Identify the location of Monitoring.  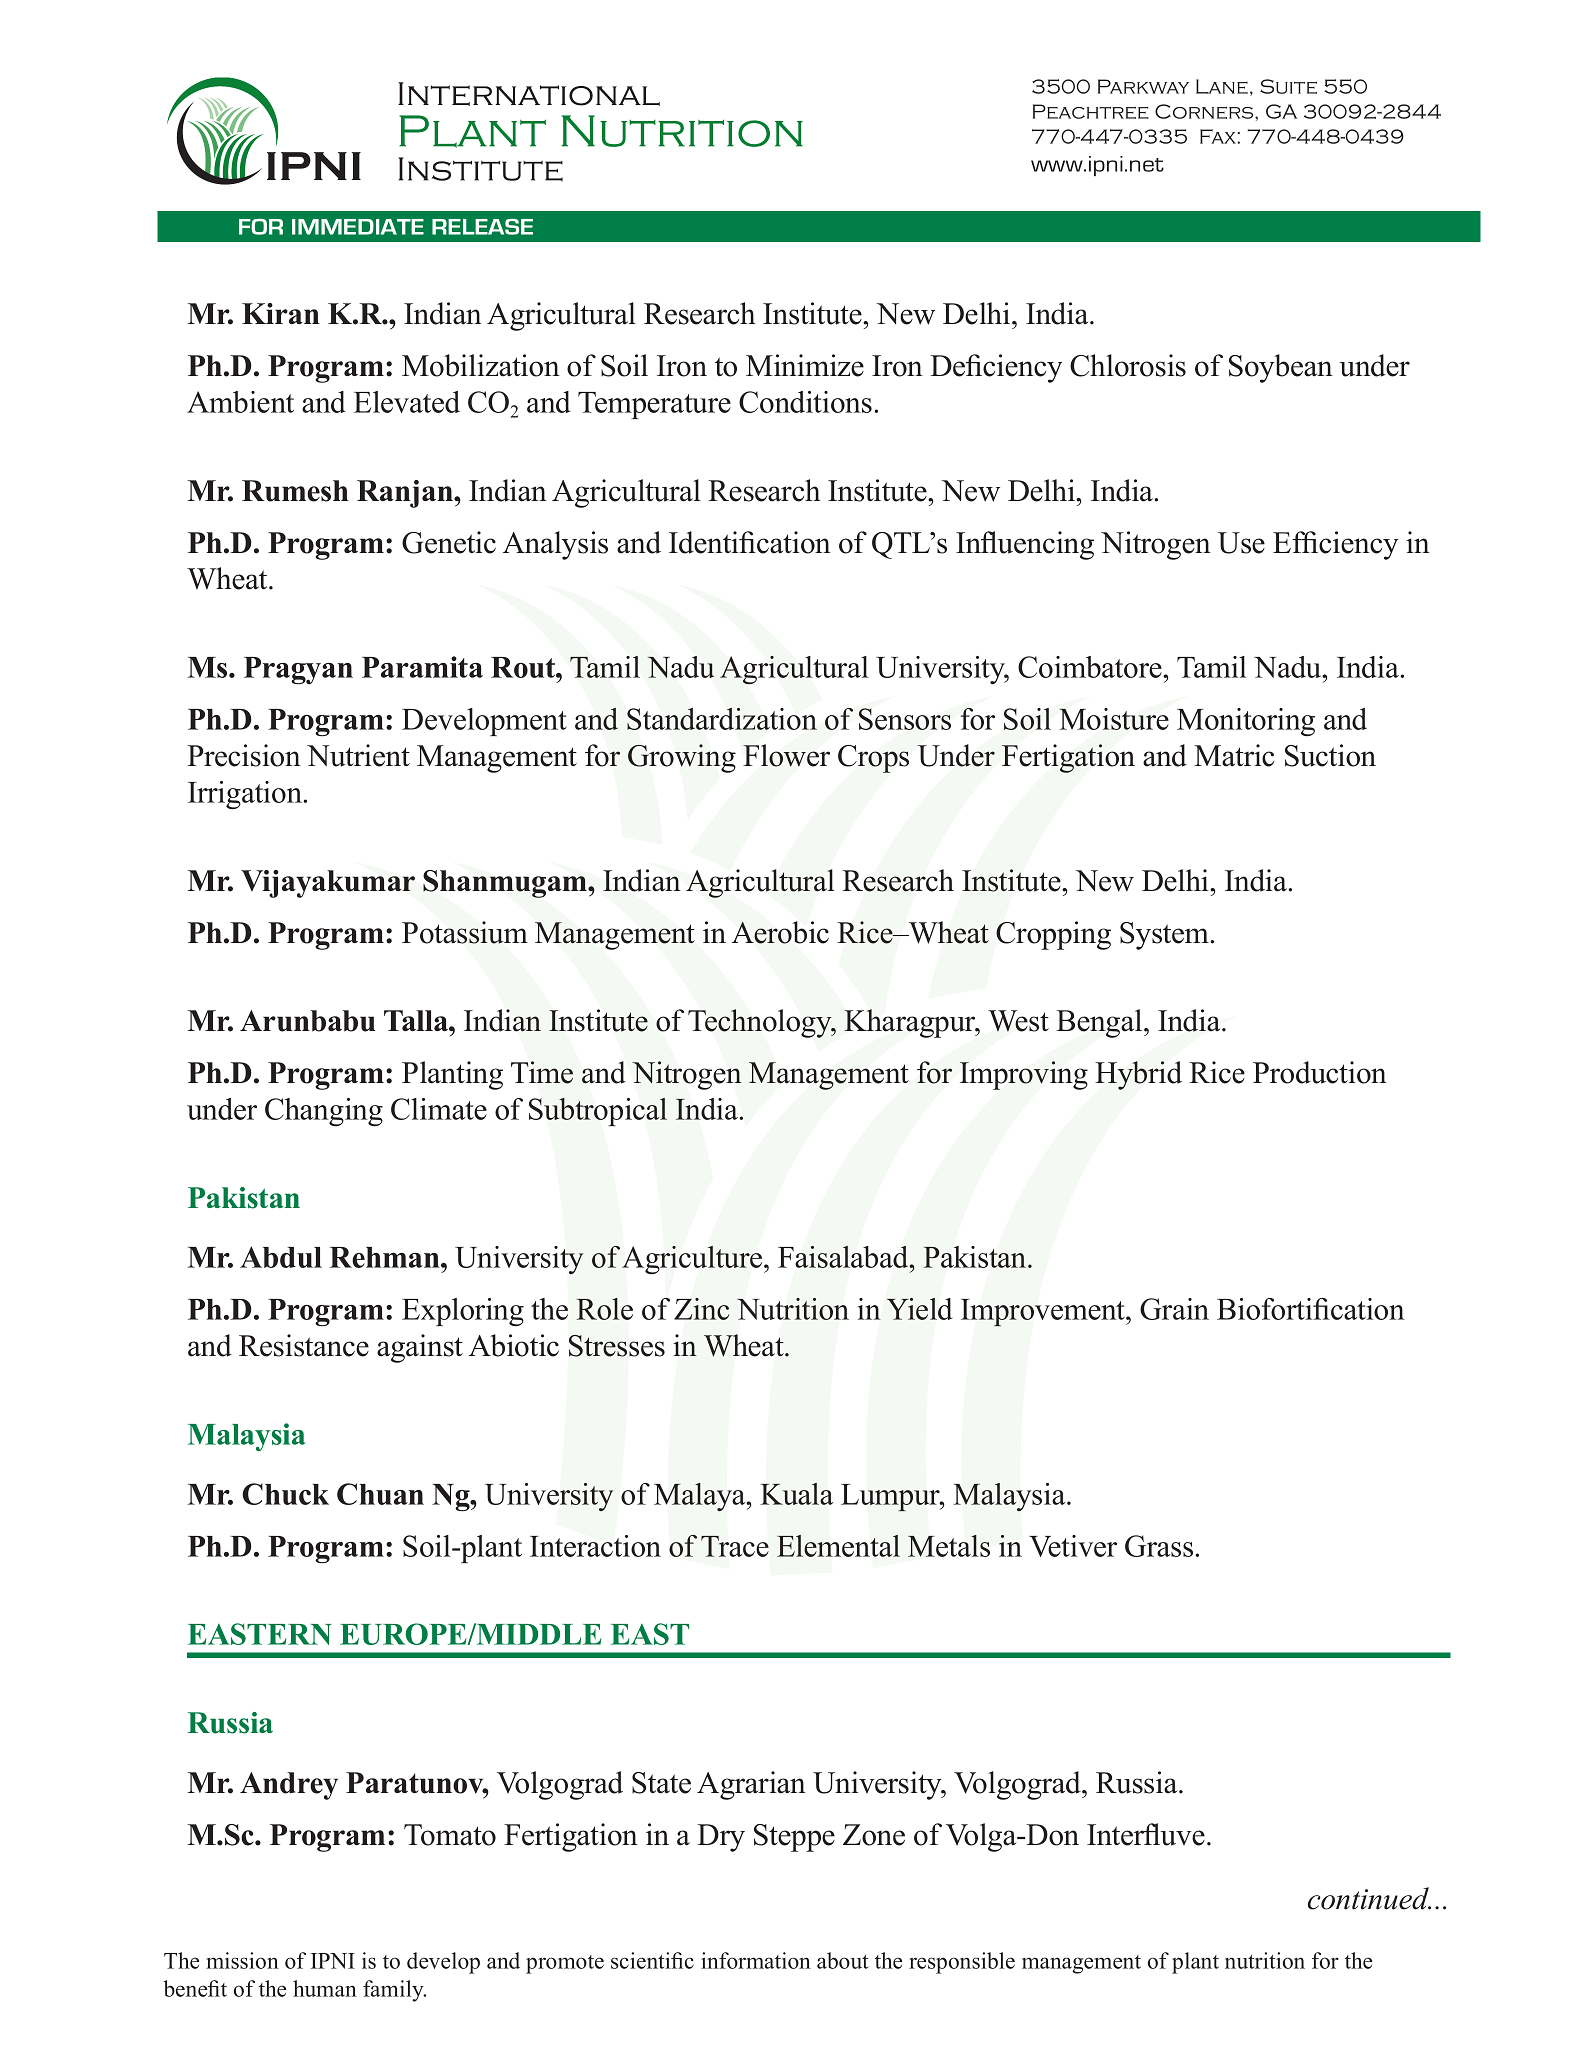
(1246, 722).
